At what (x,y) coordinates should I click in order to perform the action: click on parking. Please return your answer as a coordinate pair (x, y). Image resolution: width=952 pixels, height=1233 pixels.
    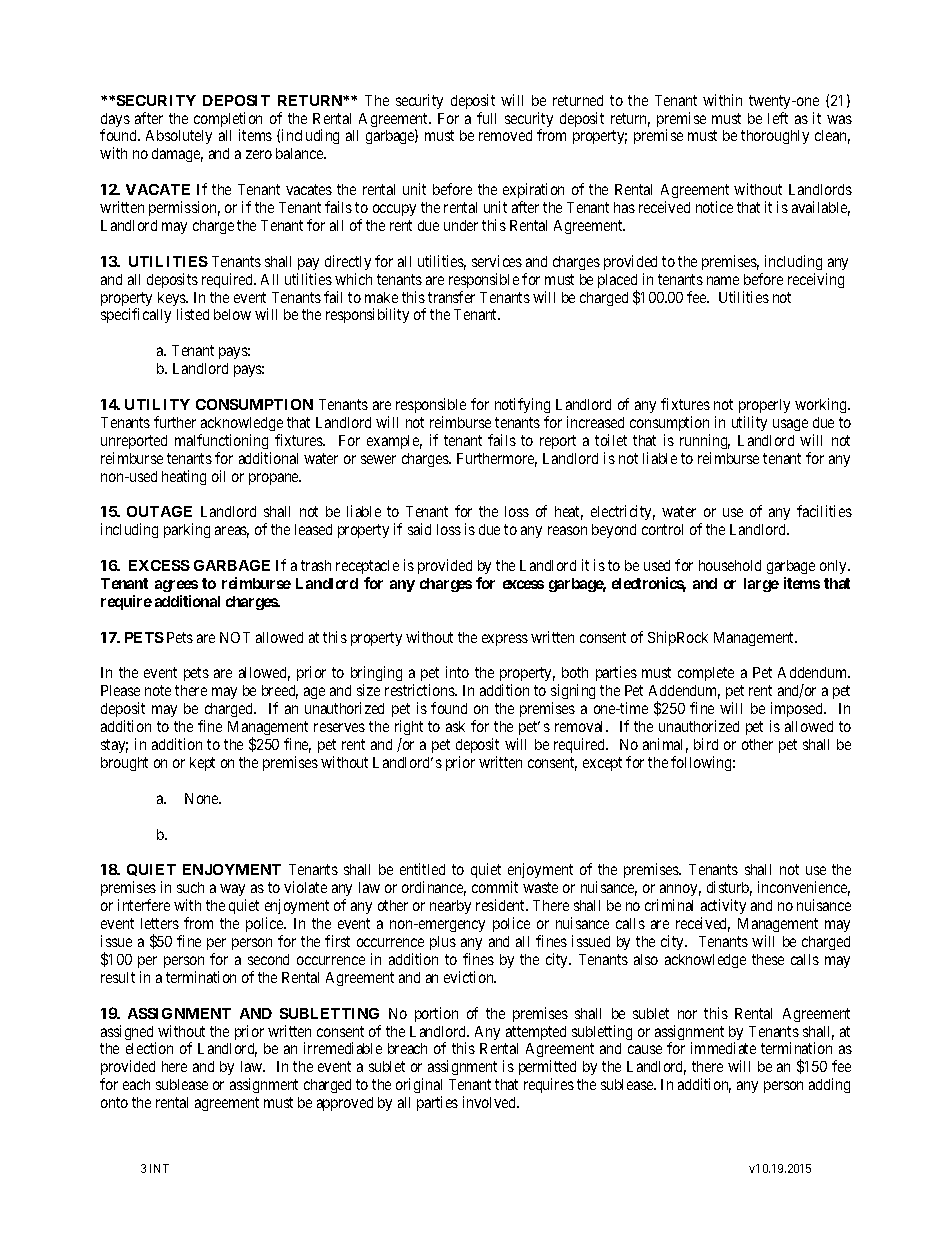
    Looking at the image, I should click on (187, 530).
